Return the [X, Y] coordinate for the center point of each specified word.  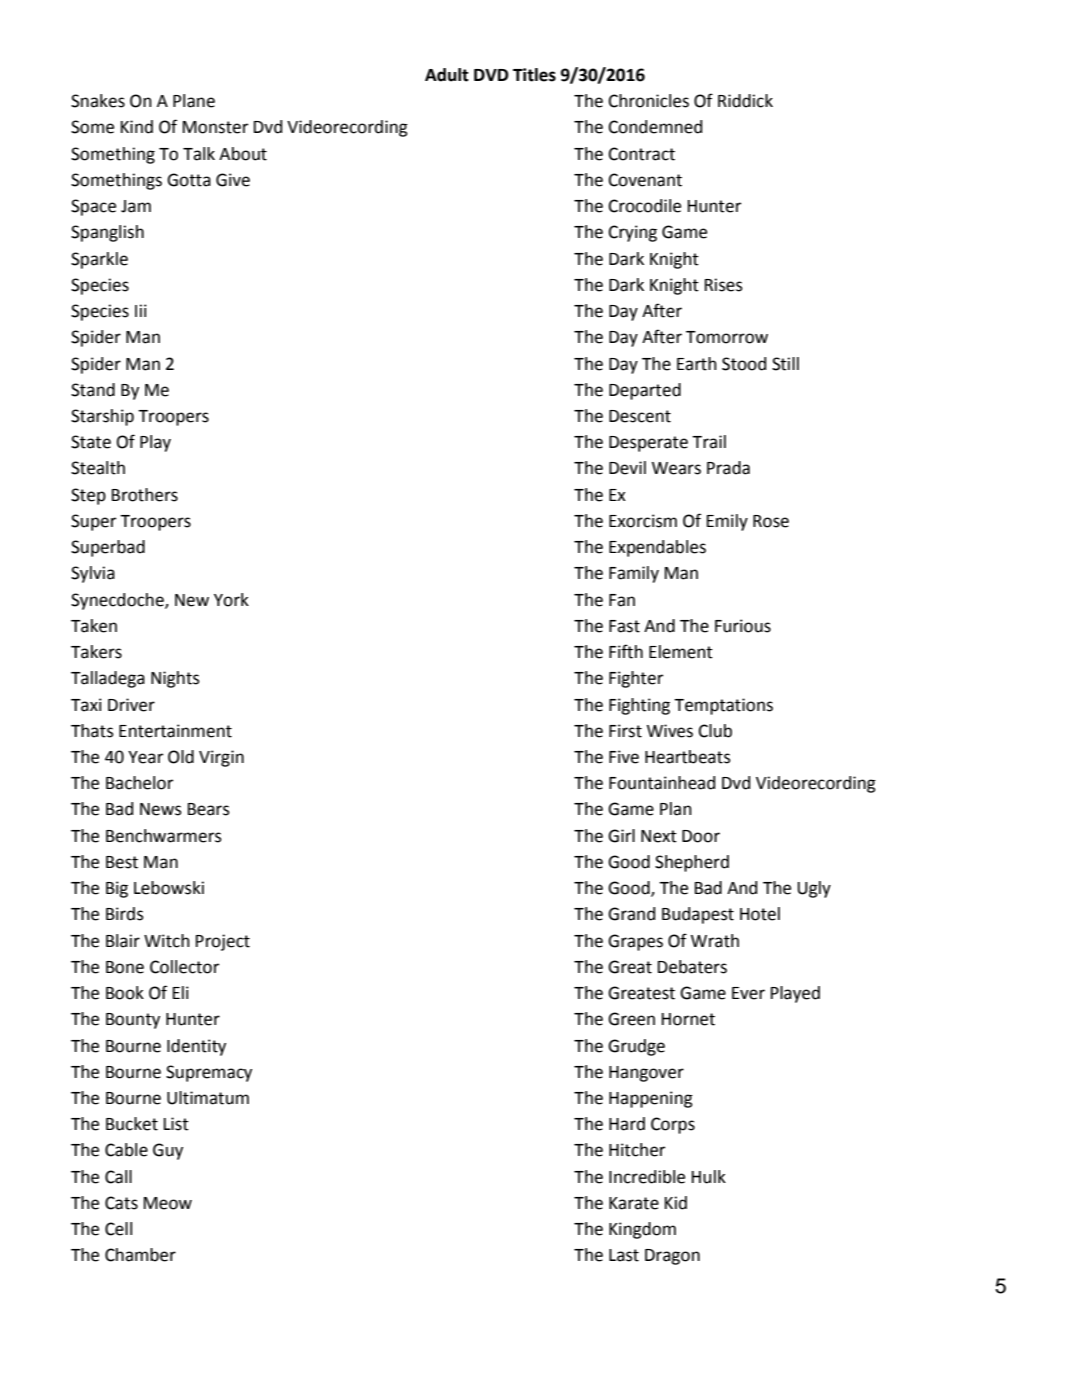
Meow [168, 1203]
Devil [627, 468]
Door [701, 836]
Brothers [145, 495]
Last [624, 1255]
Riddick [745, 101]
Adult [447, 75]
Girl [621, 836]
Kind [137, 127]
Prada [728, 468]
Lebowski [169, 888]
